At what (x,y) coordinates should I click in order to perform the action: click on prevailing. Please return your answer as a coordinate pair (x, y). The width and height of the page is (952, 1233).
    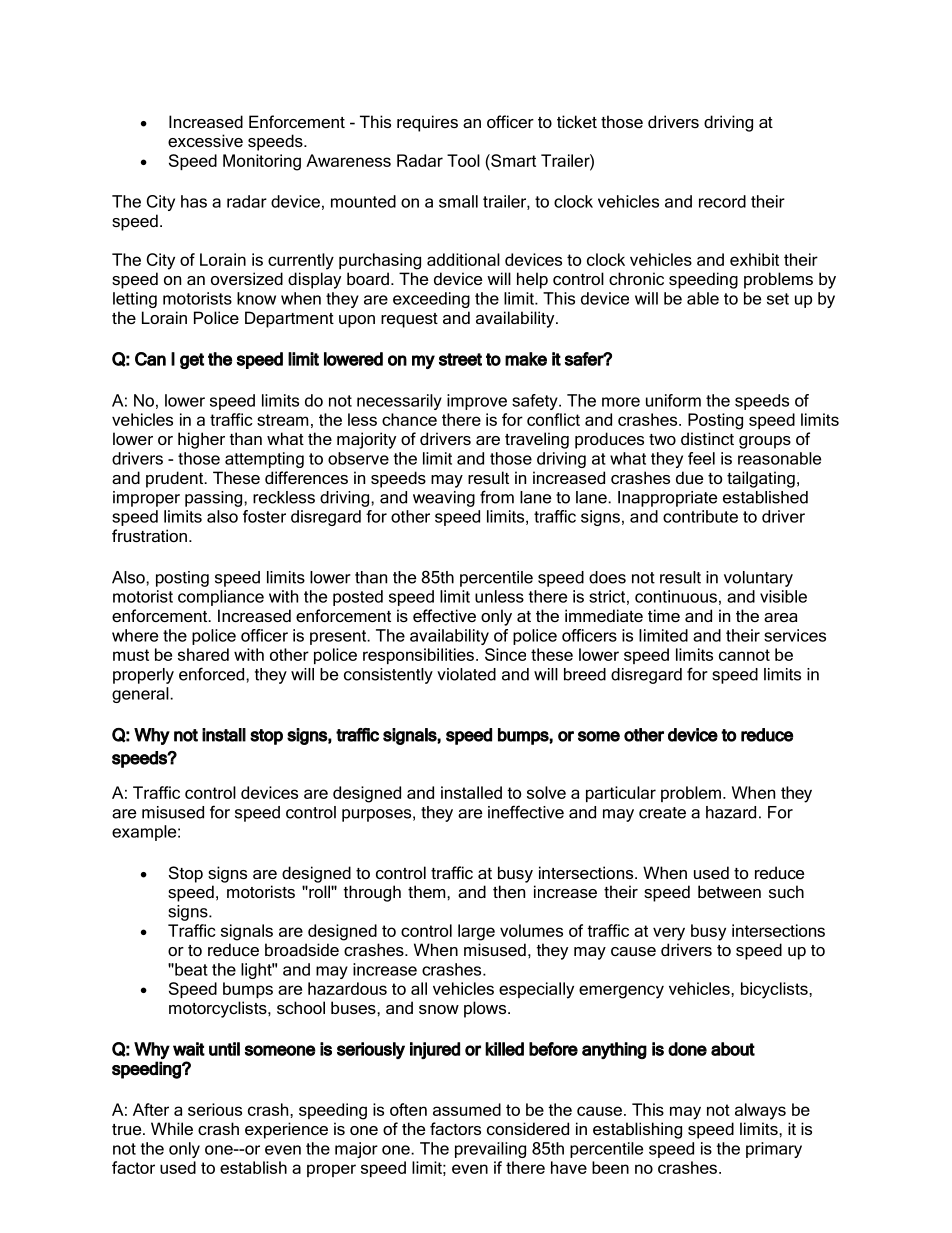
    Looking at the image, I should click on (490, 1150).
